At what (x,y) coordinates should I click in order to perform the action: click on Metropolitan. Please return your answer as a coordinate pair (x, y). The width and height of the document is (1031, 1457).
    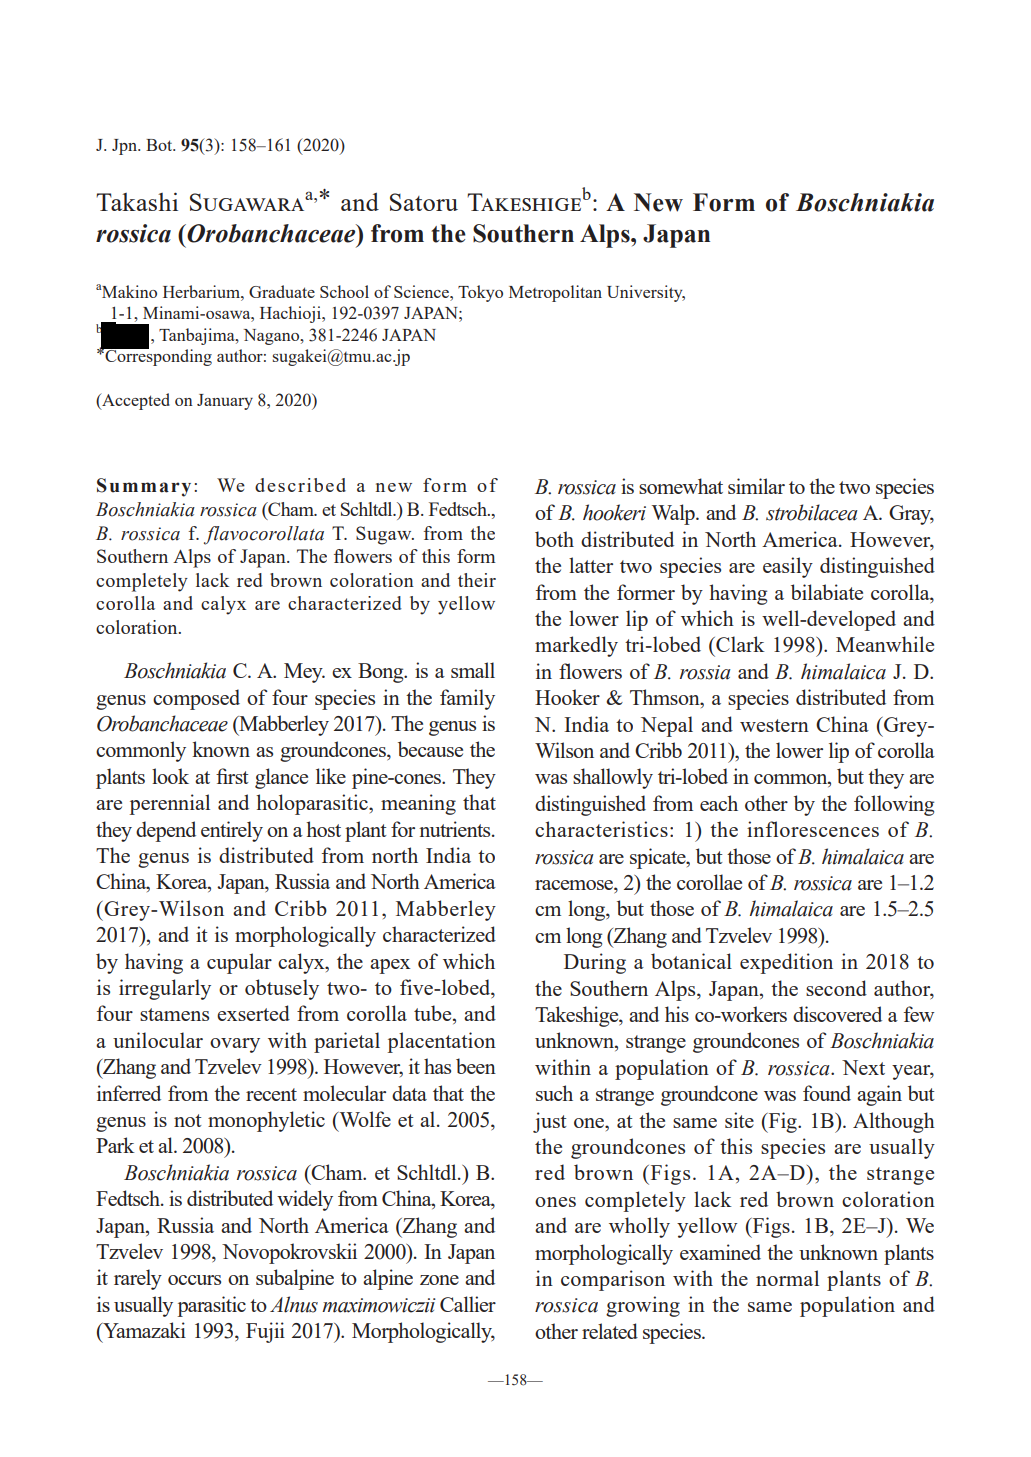
    Looking at the image, I should click on (555, 293).
